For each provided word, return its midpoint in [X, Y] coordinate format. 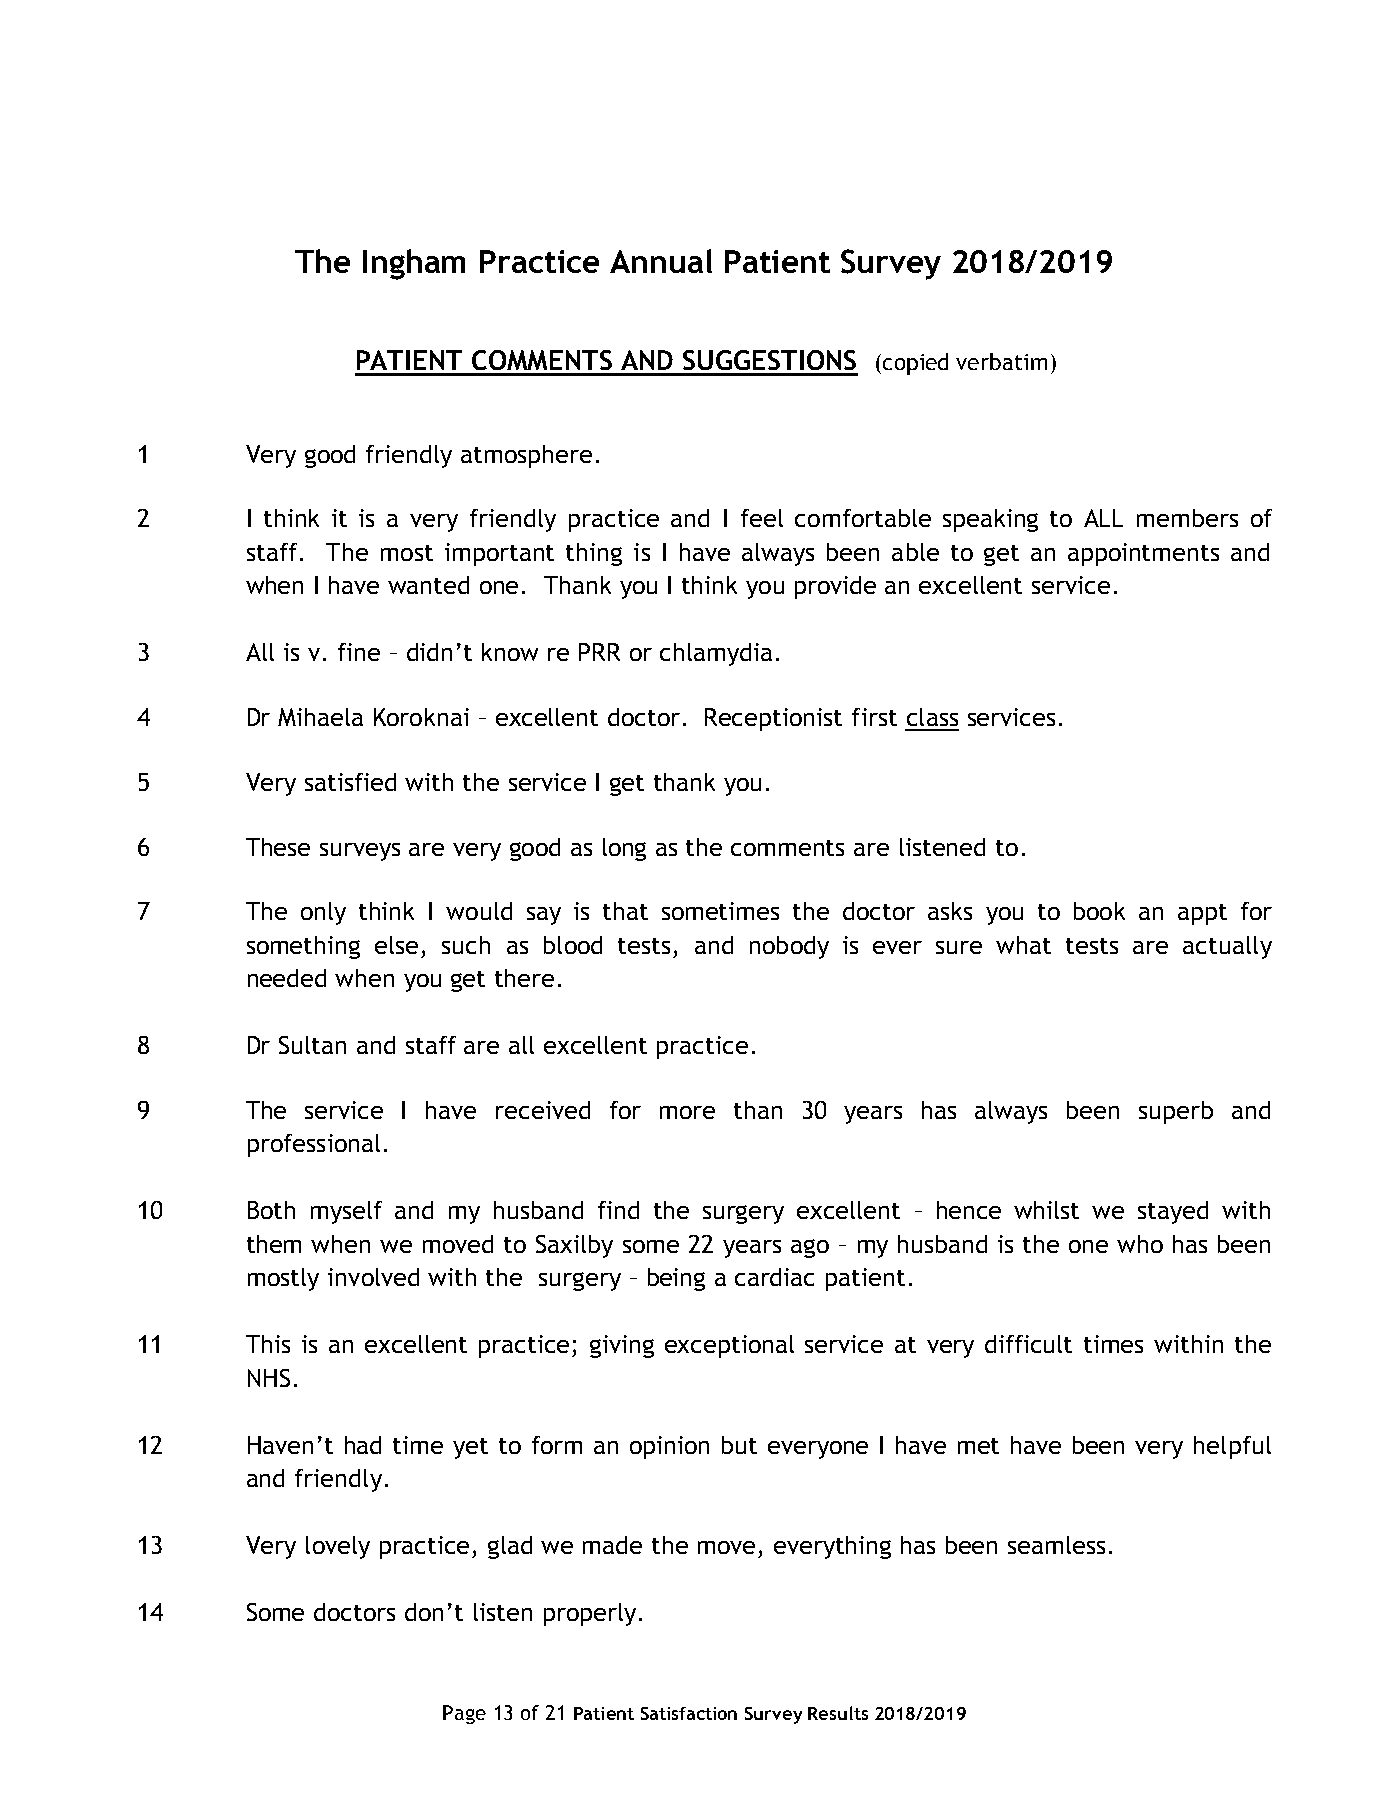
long [624, 849]
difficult [1028, 1344]
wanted [428, 585]
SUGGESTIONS [769, 360]
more [687, 1112]
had [363, 1445]
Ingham [414, 264]
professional [314, 1145]
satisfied [350, 782]
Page [464, 1714]
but [739, 1445]
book [1099, 911]
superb [1176, 1112]
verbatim [1001, 361]
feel [762, 518]
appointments [1143, 554]
